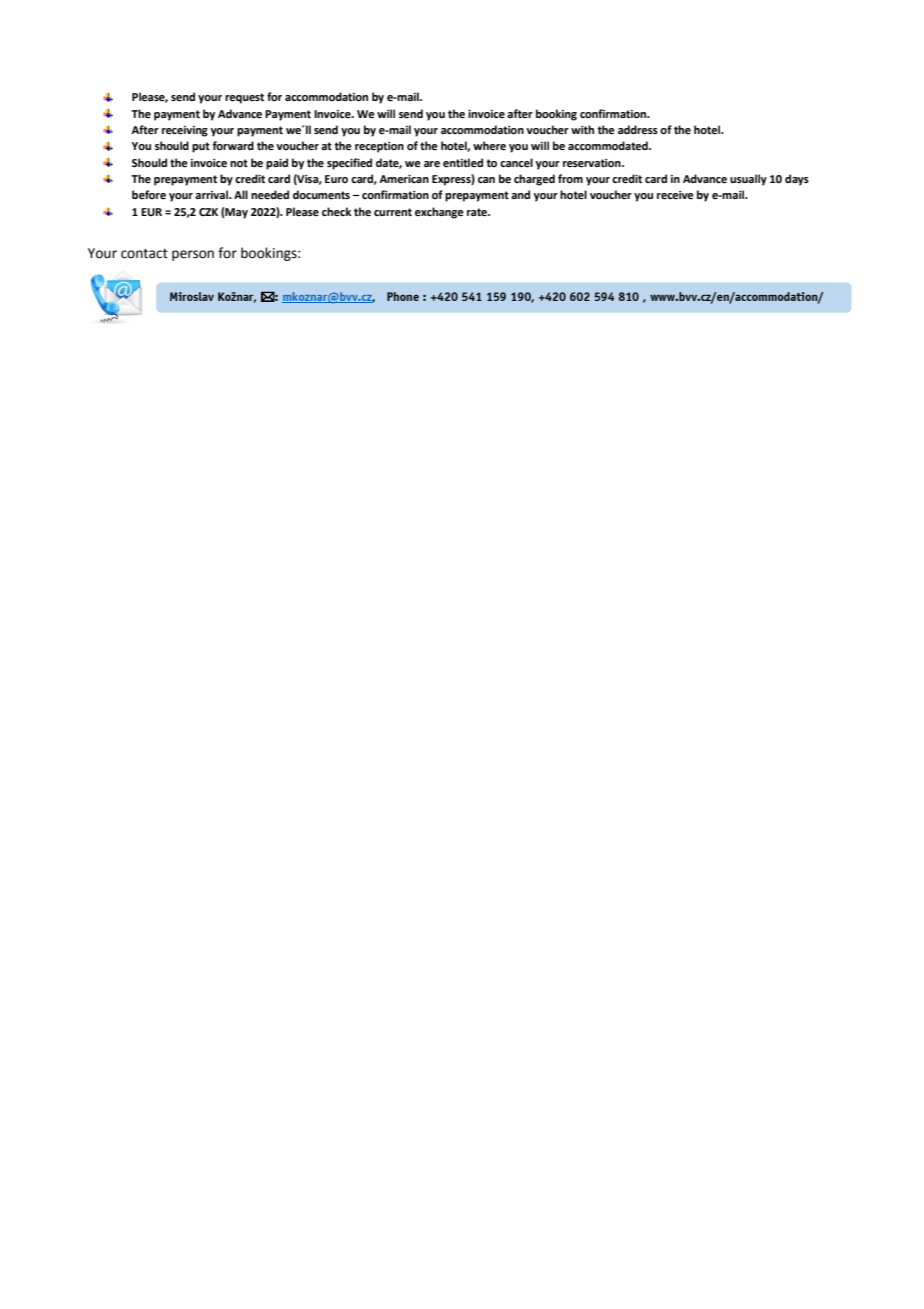 The width and height of the screenshot is (924, 1309). What do you see at coordinates (201, 147) in the screenshot?
I see `put` at bounding box center [201, 147].
